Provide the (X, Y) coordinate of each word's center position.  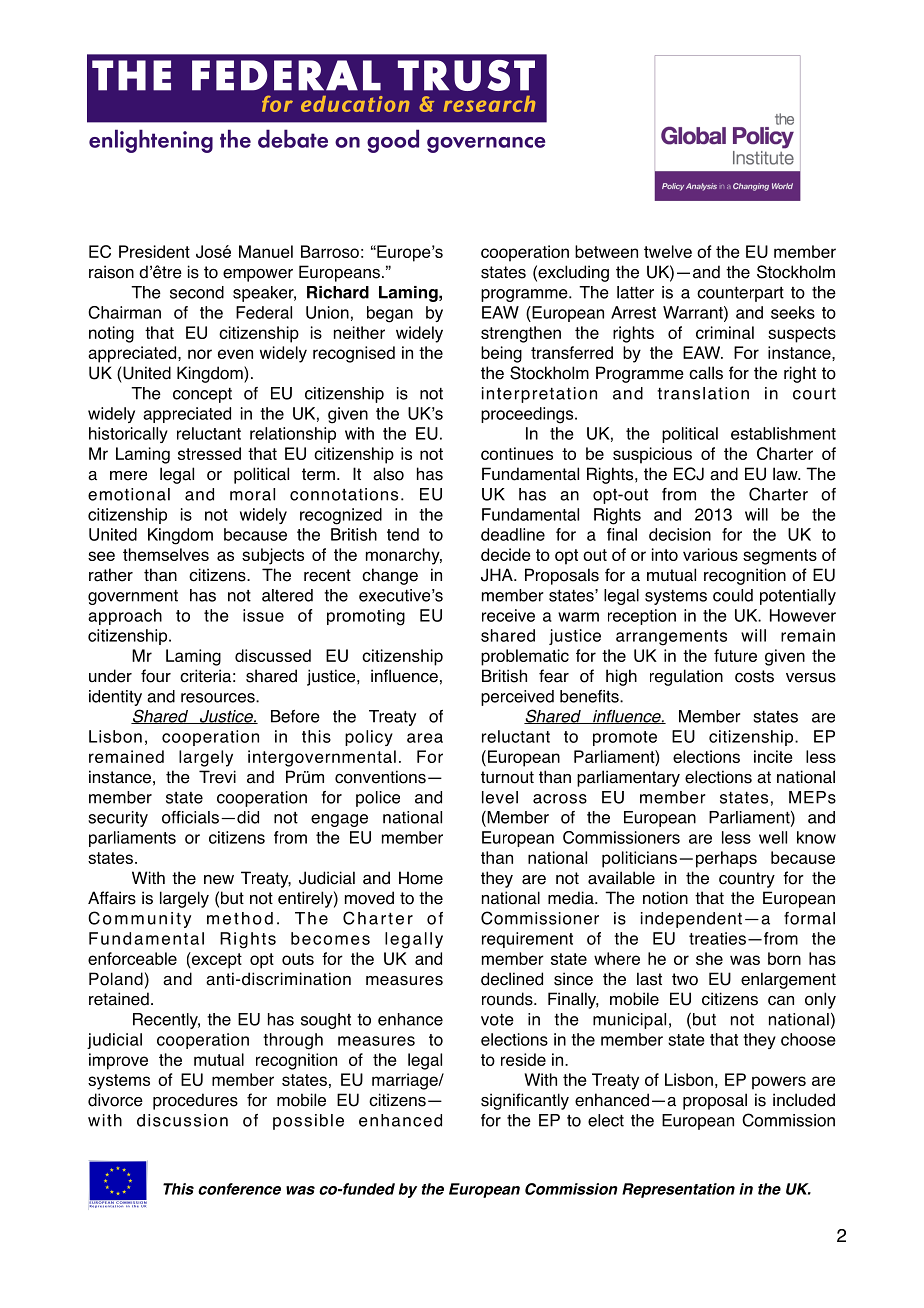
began (390, 314)
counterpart (740, 294)
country (747, 880)
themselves (166, 554)
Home (421, 878)
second (197, 292)
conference (239, 1189)
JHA (498, 575)
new (219, 880)
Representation (678, 1190)
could (733, 595)
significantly (525, 1101)
